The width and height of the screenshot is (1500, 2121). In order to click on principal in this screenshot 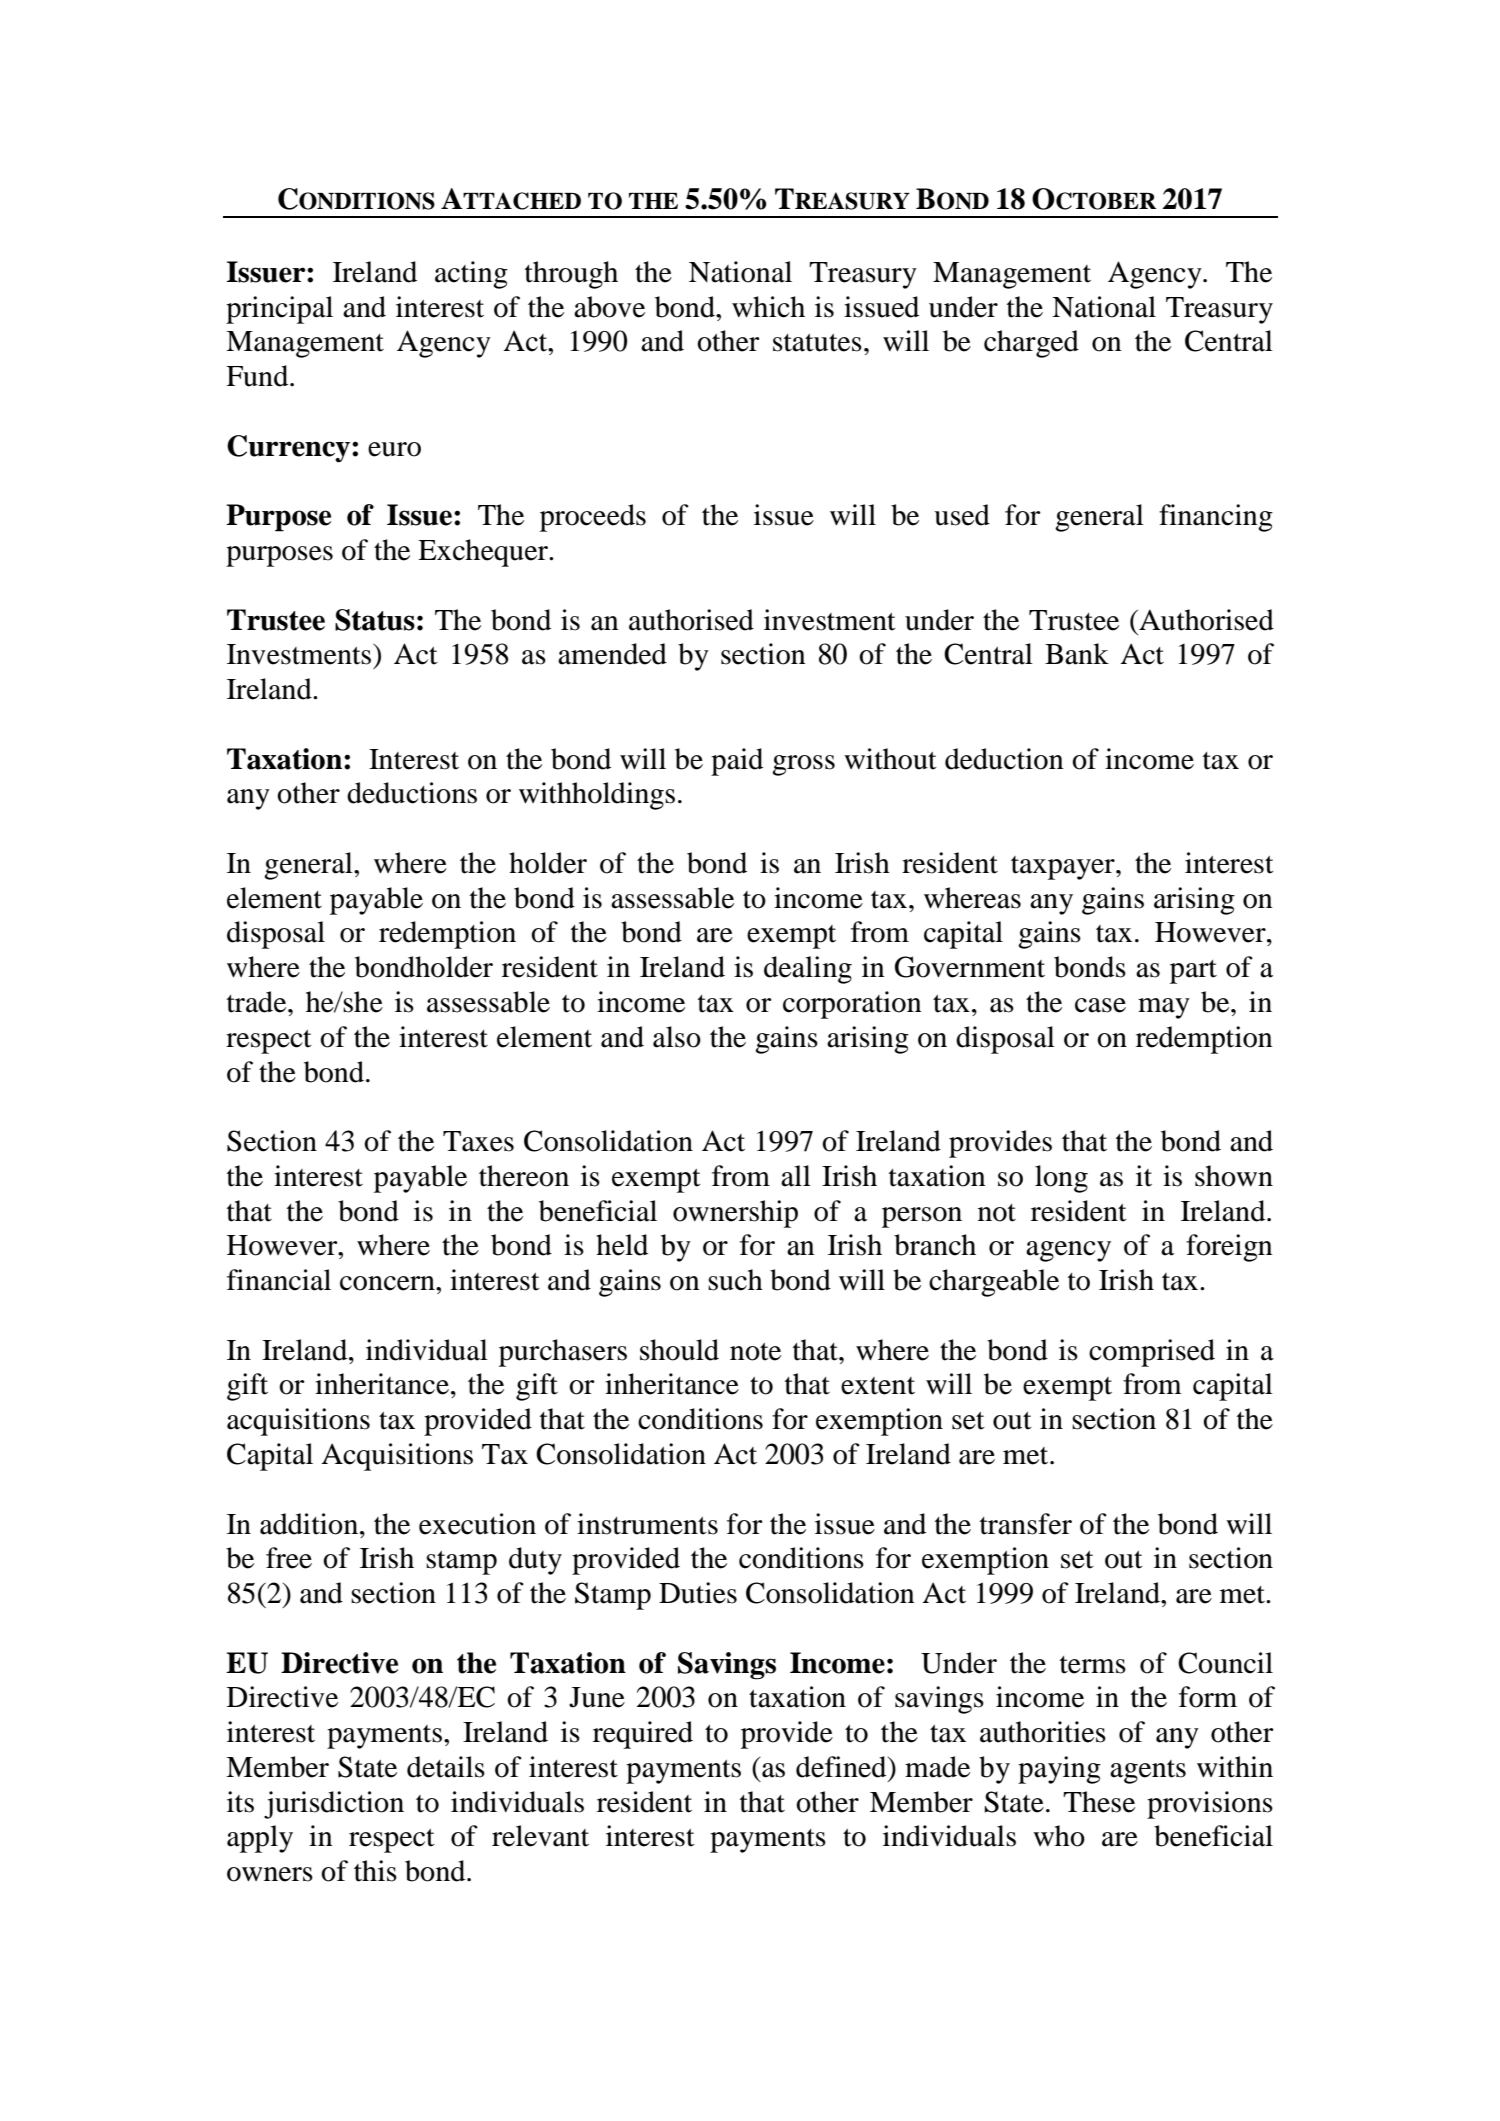, I will do `click(279, 310)`.
